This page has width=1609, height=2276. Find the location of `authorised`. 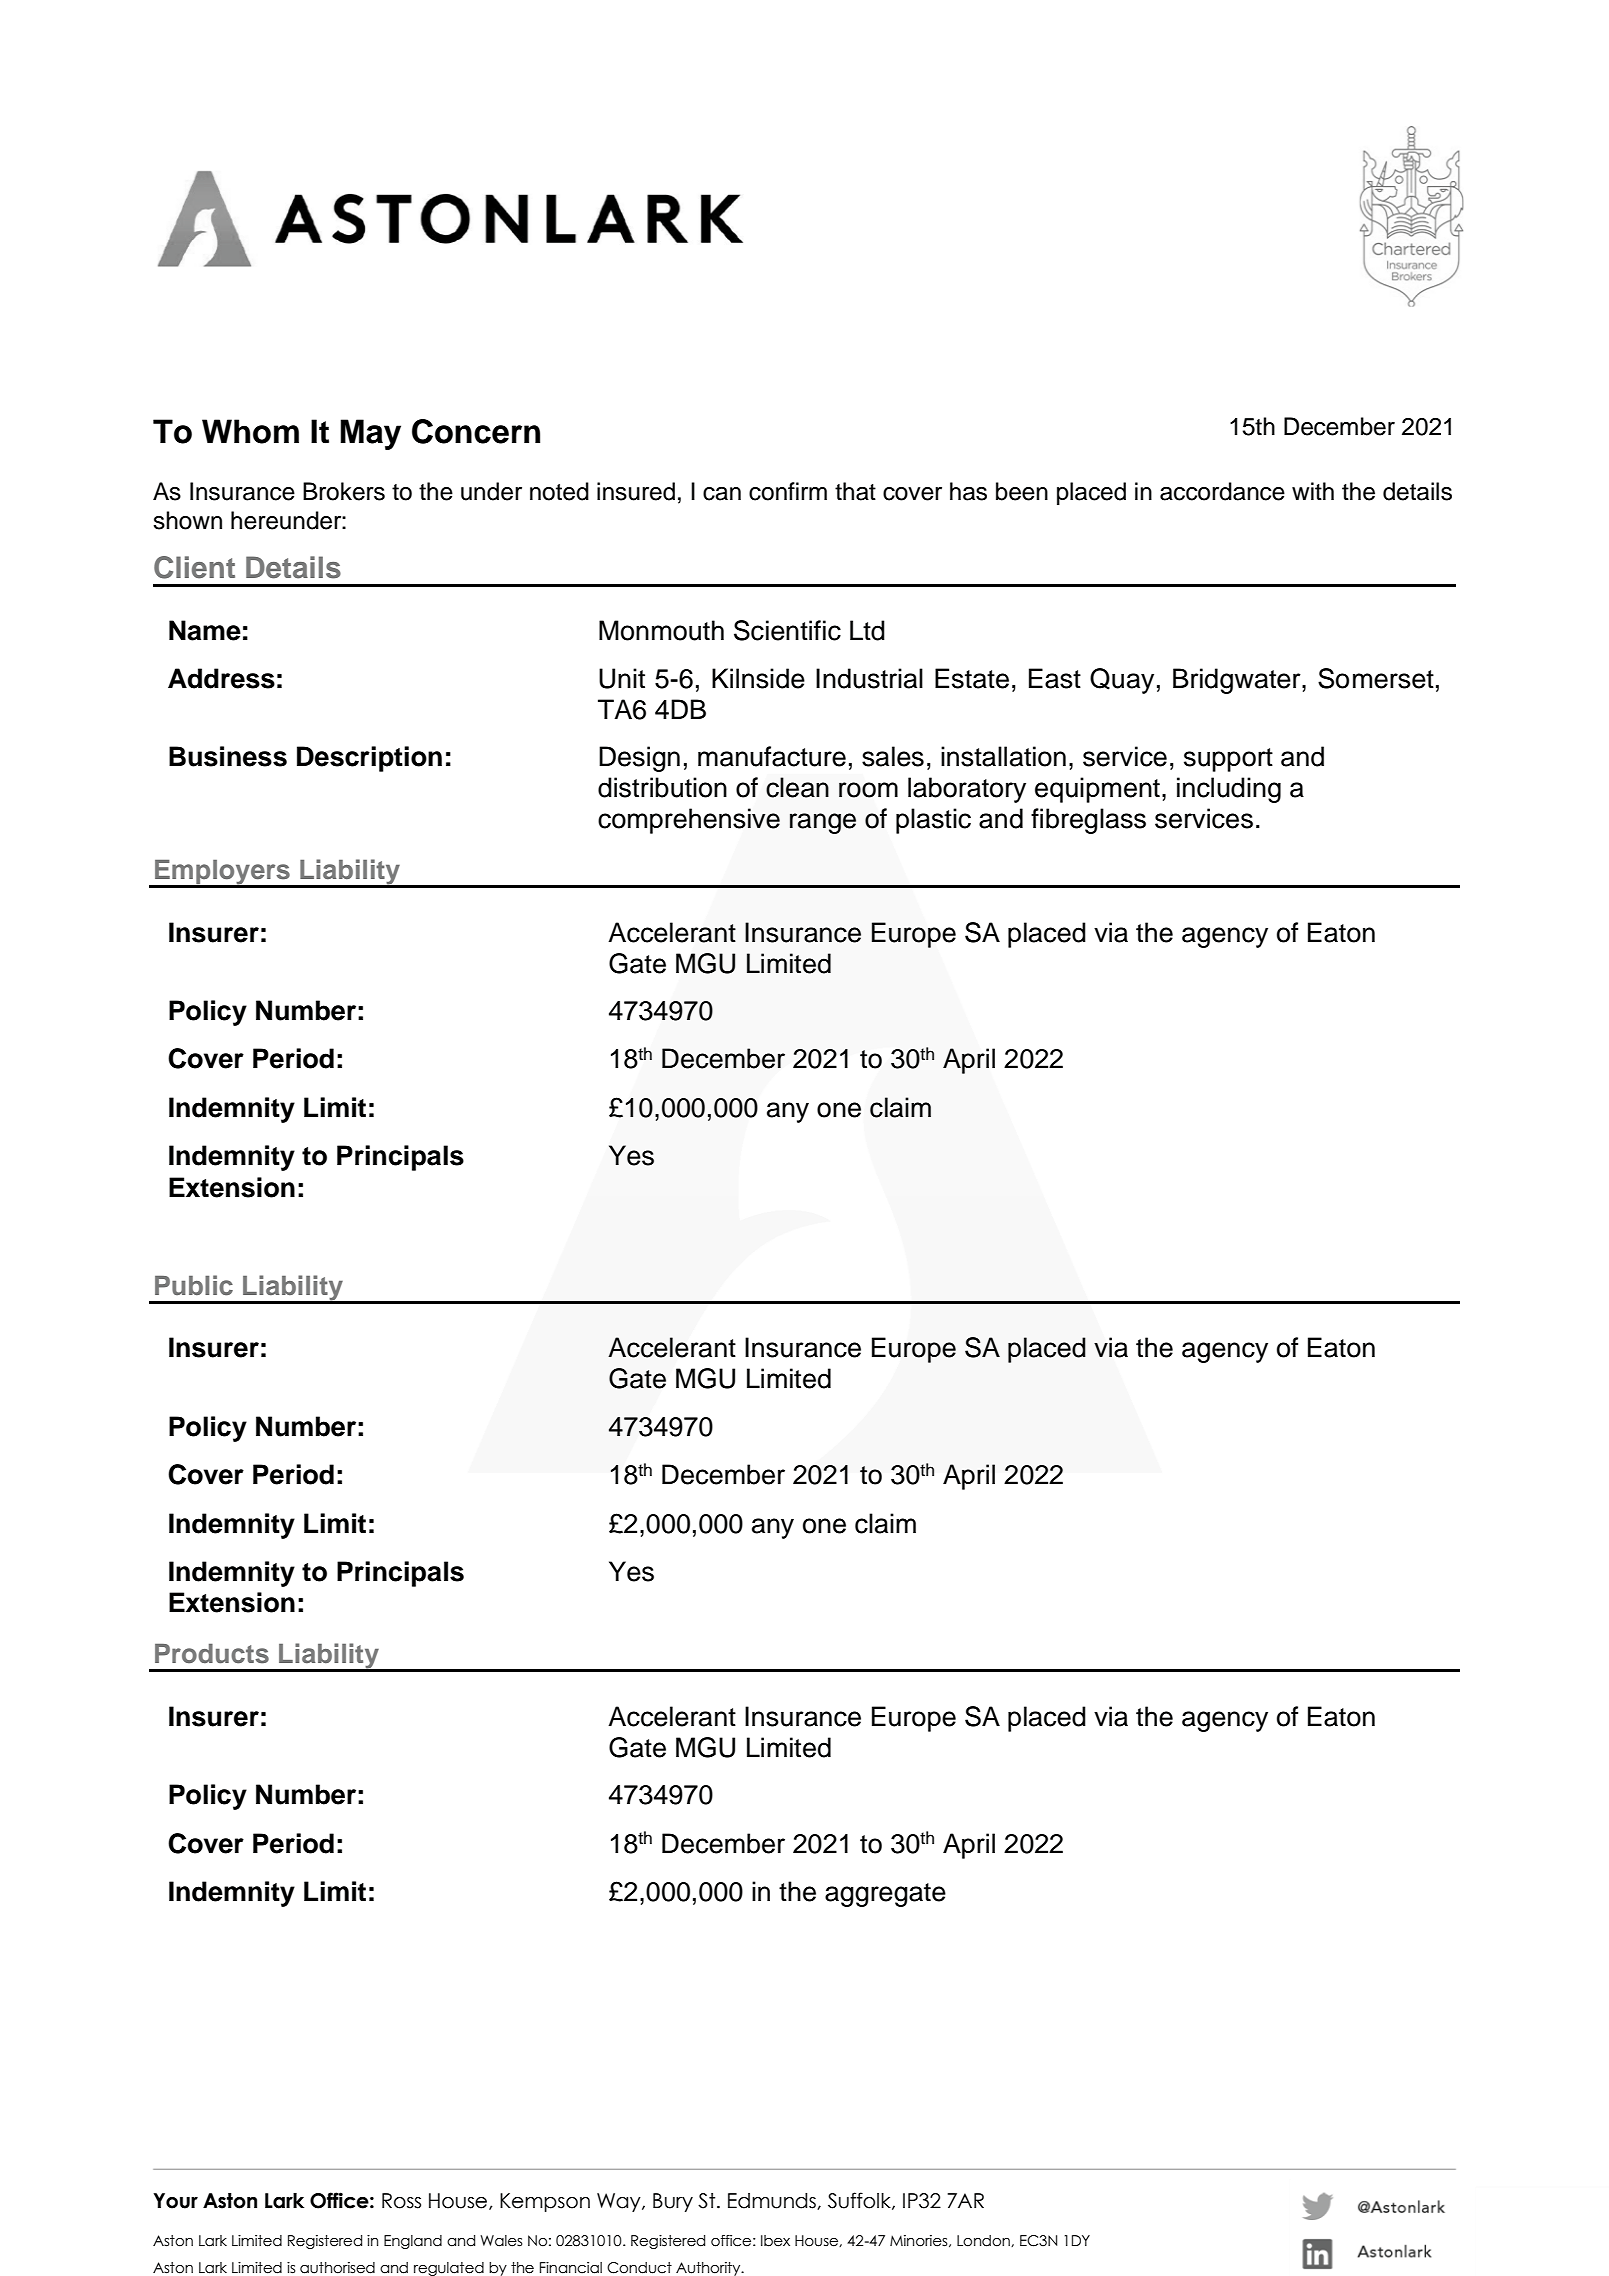

authorised is located at coordinates (337, 2268).
